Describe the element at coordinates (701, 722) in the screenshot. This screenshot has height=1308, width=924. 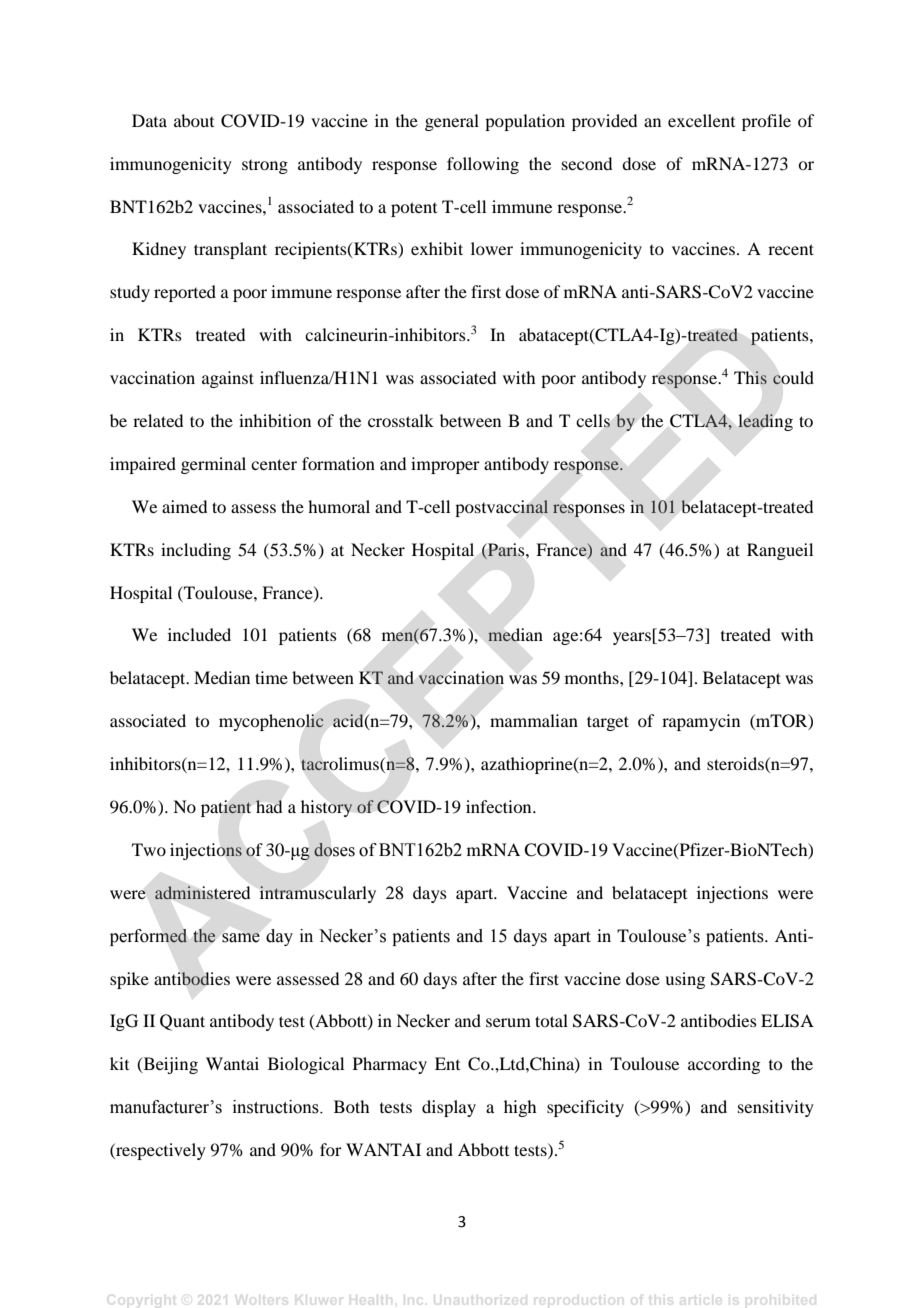
I see `rapamycin` at that location.
